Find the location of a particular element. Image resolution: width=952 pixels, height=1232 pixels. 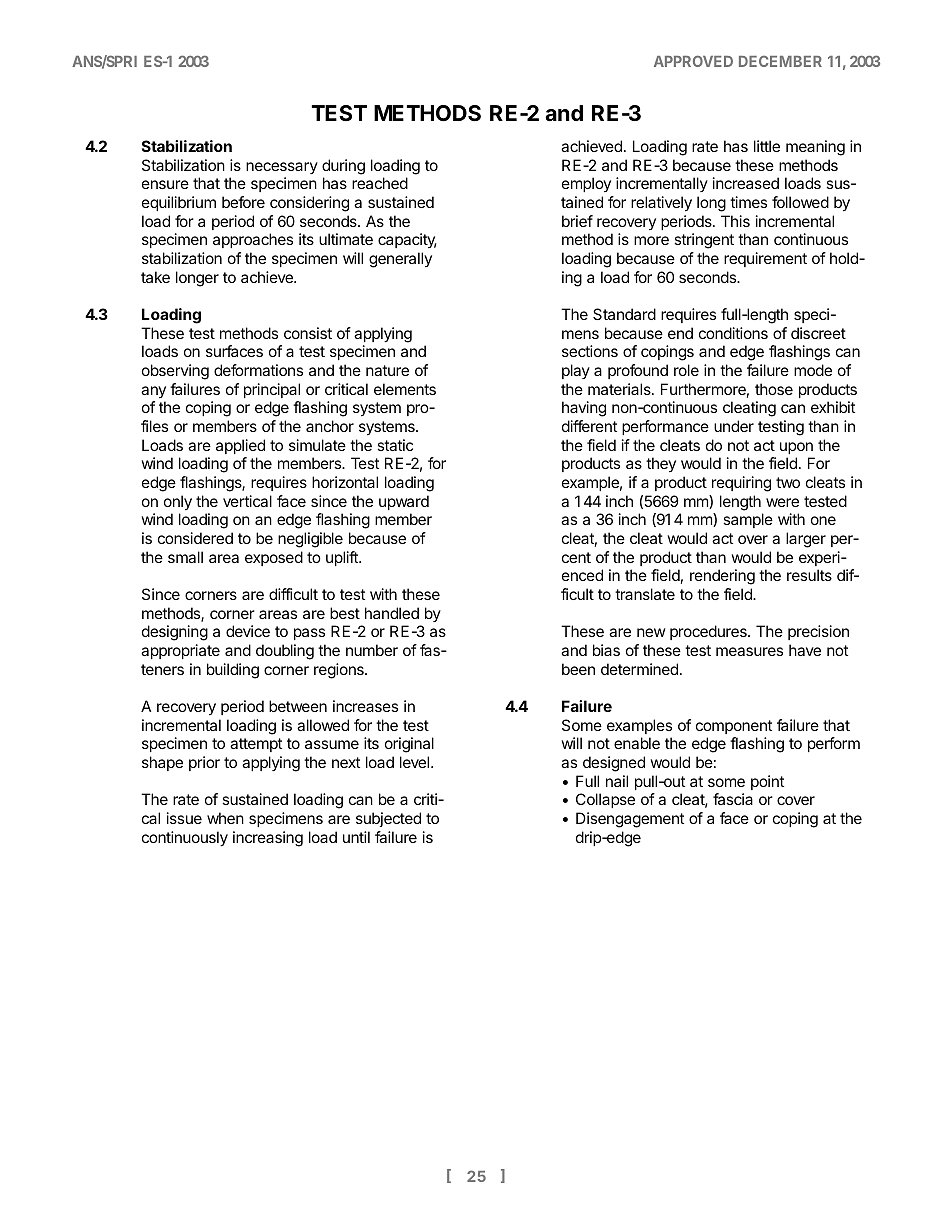

subjected is located at coordinates (388, 819).
